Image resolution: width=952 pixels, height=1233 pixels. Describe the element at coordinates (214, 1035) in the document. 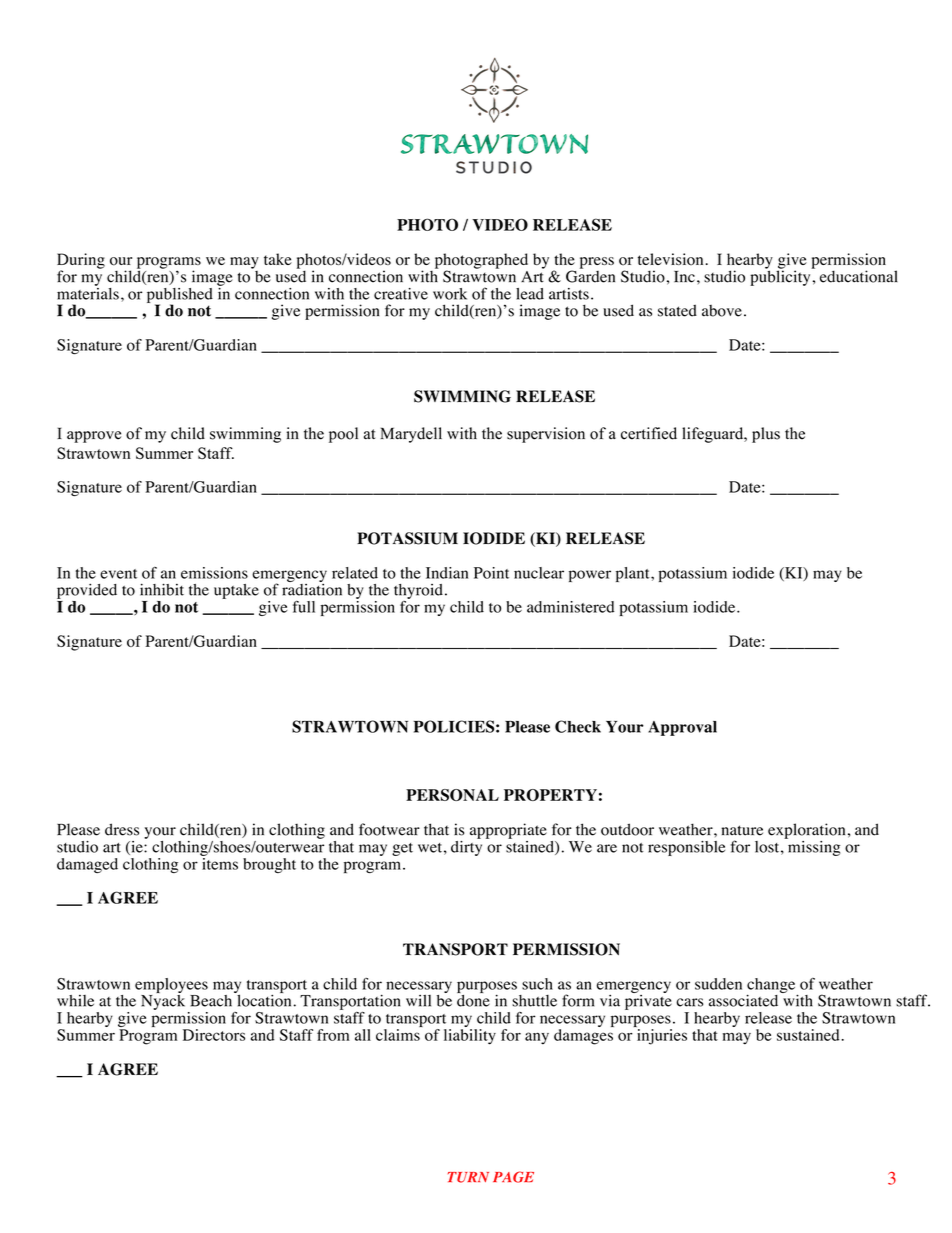

I see `Directors` at that location.
